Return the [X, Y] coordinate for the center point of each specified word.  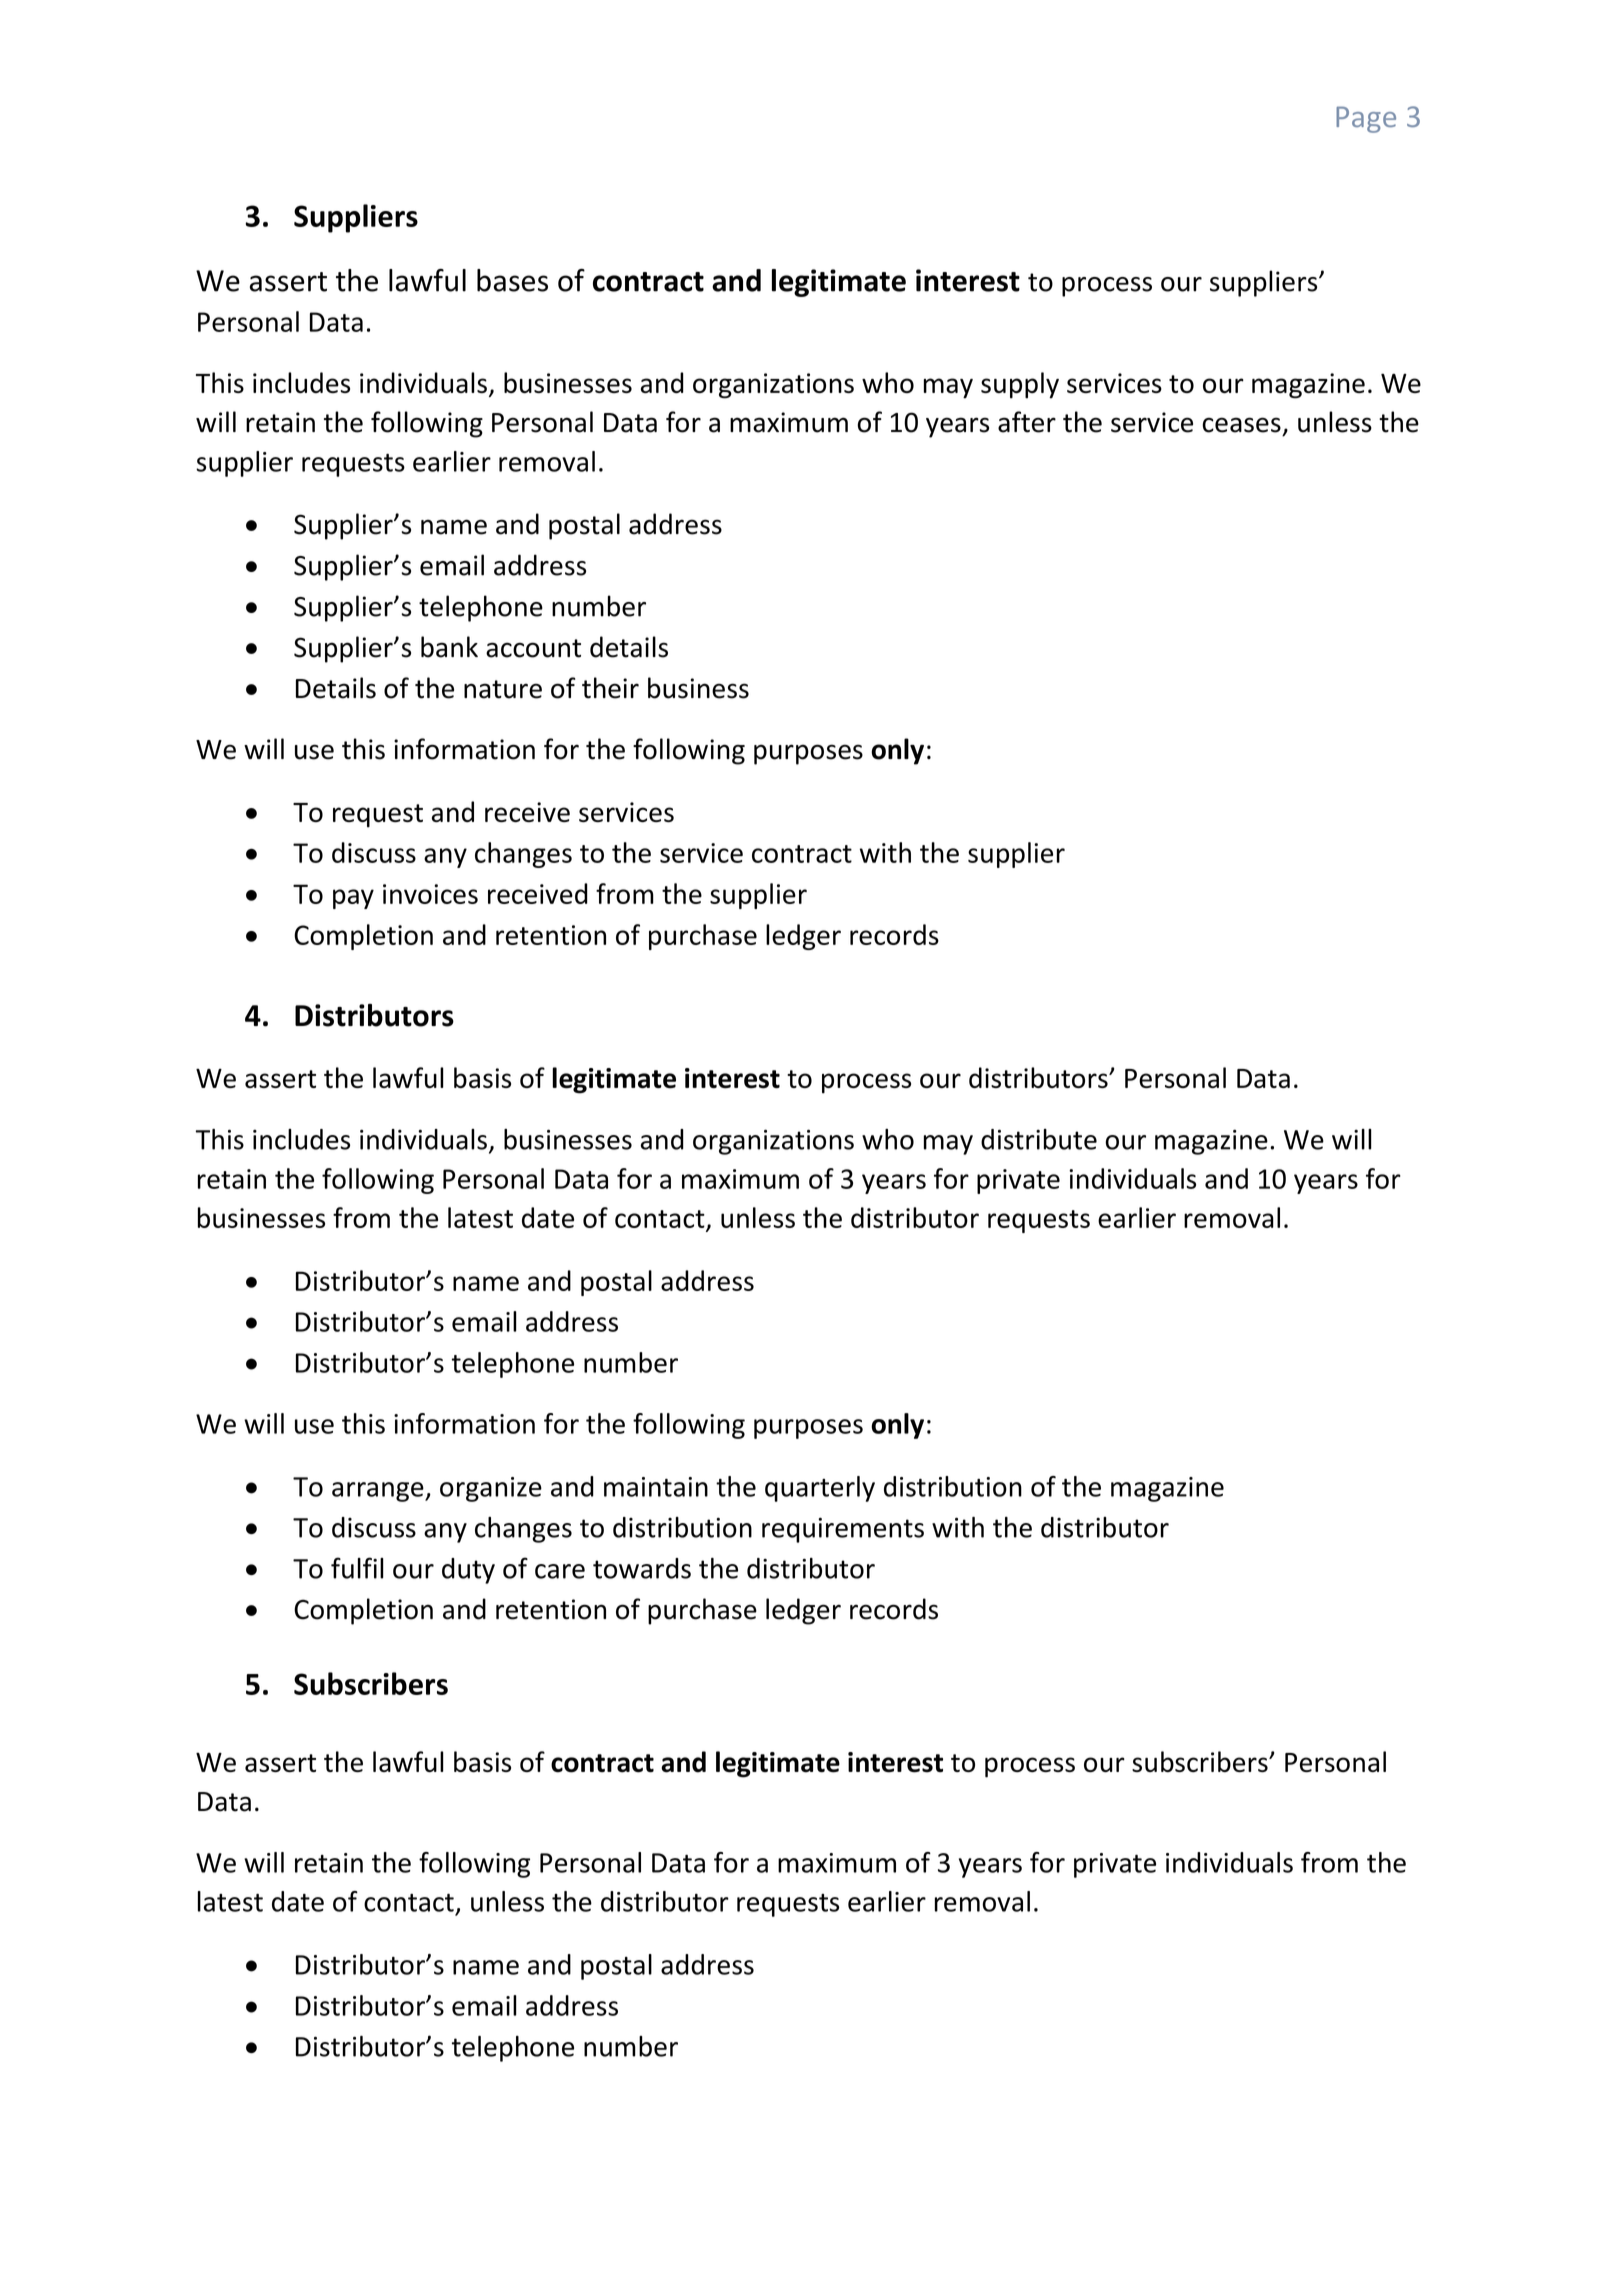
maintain [656, 1487]
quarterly [820, 1489]
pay [353, 899]
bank [449, 647]
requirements [843, 1530]
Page [1366, 119]
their [610, 688]
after [1027, 422]
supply [1020, 385]
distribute [1039, 1139]
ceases [1241, 425]
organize [491, 1489]
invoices [430, 894]
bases [512, 280]
